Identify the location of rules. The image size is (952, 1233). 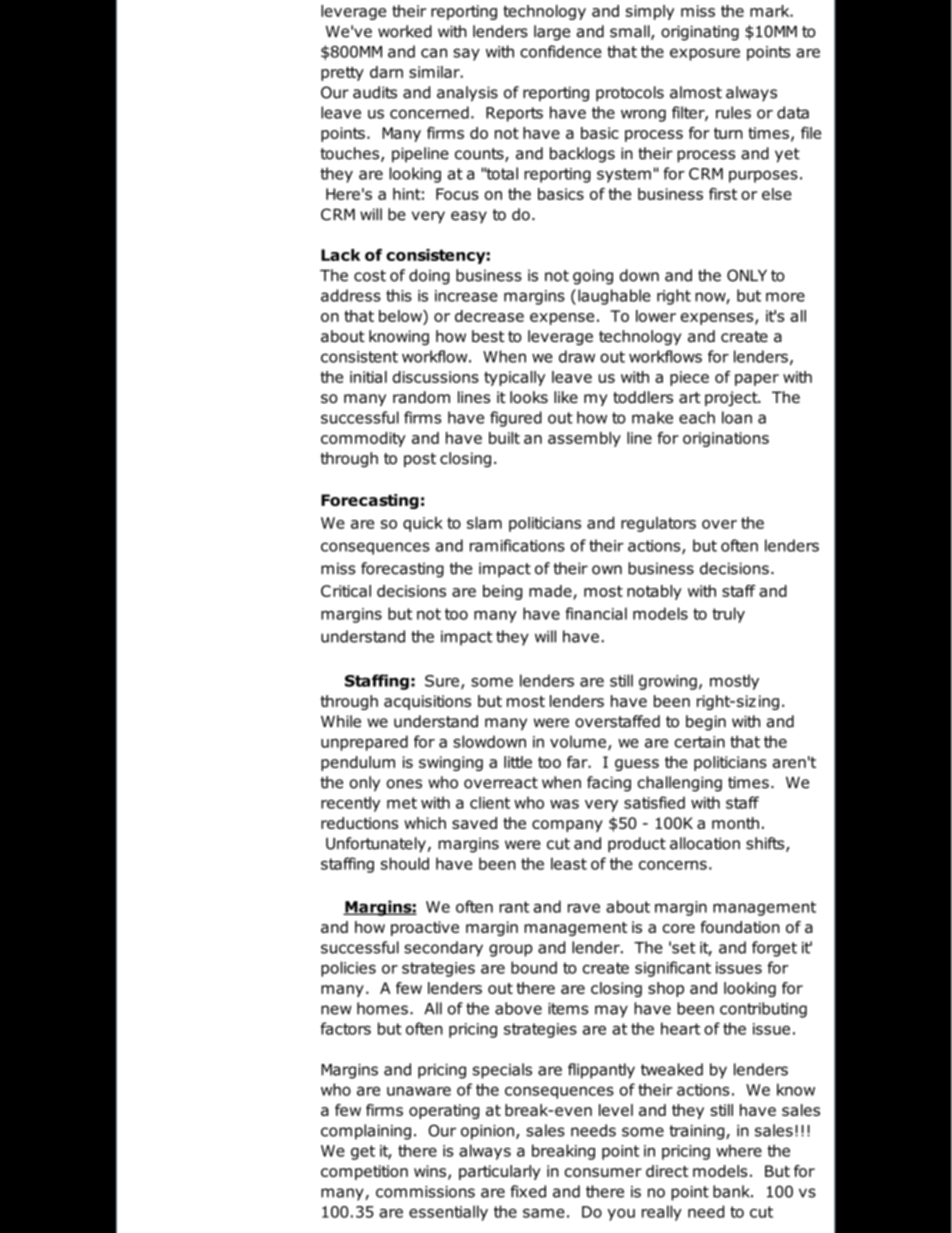
(733, 112).
